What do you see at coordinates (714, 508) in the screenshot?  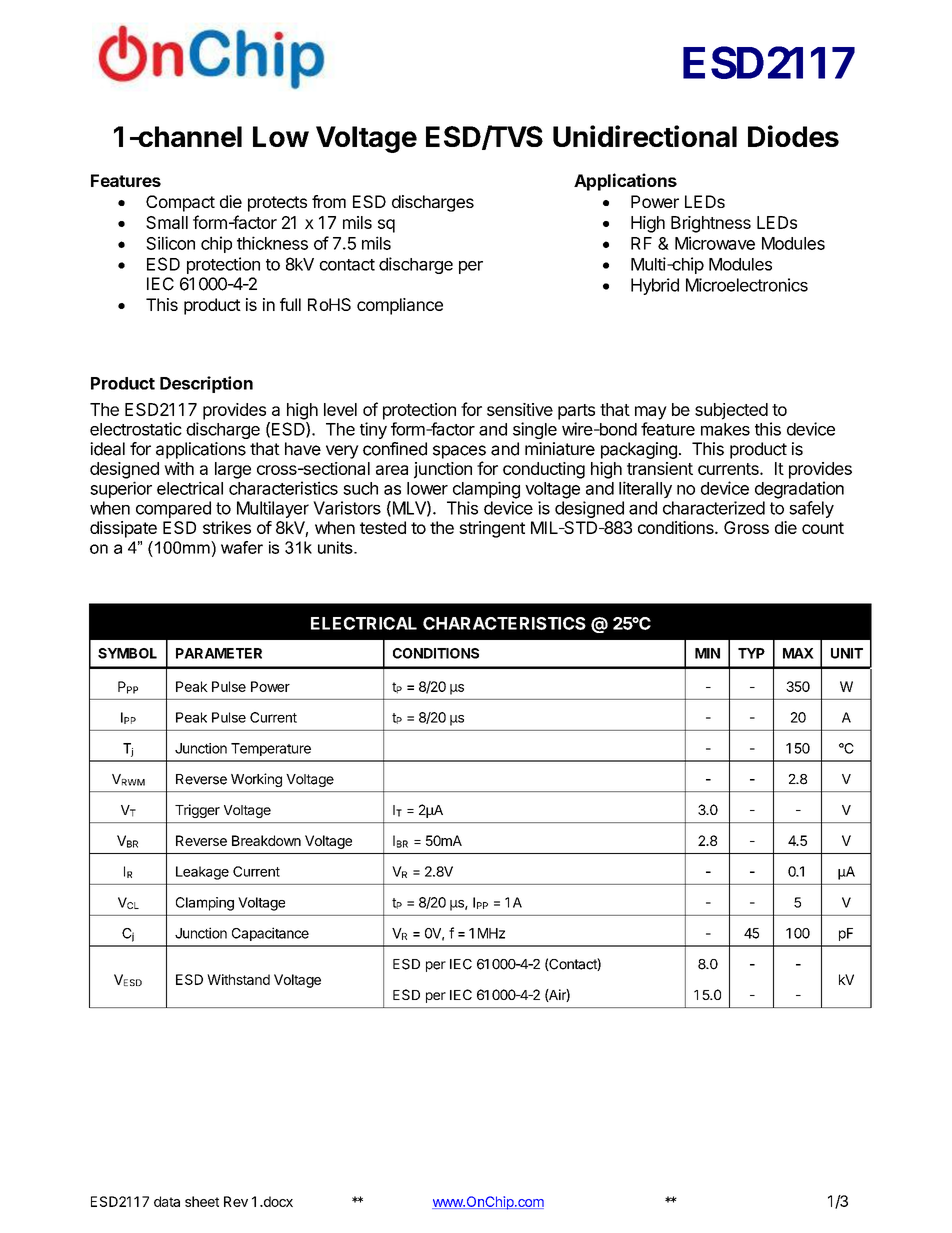 I see `characterized` at bounding box center [714, 508].
